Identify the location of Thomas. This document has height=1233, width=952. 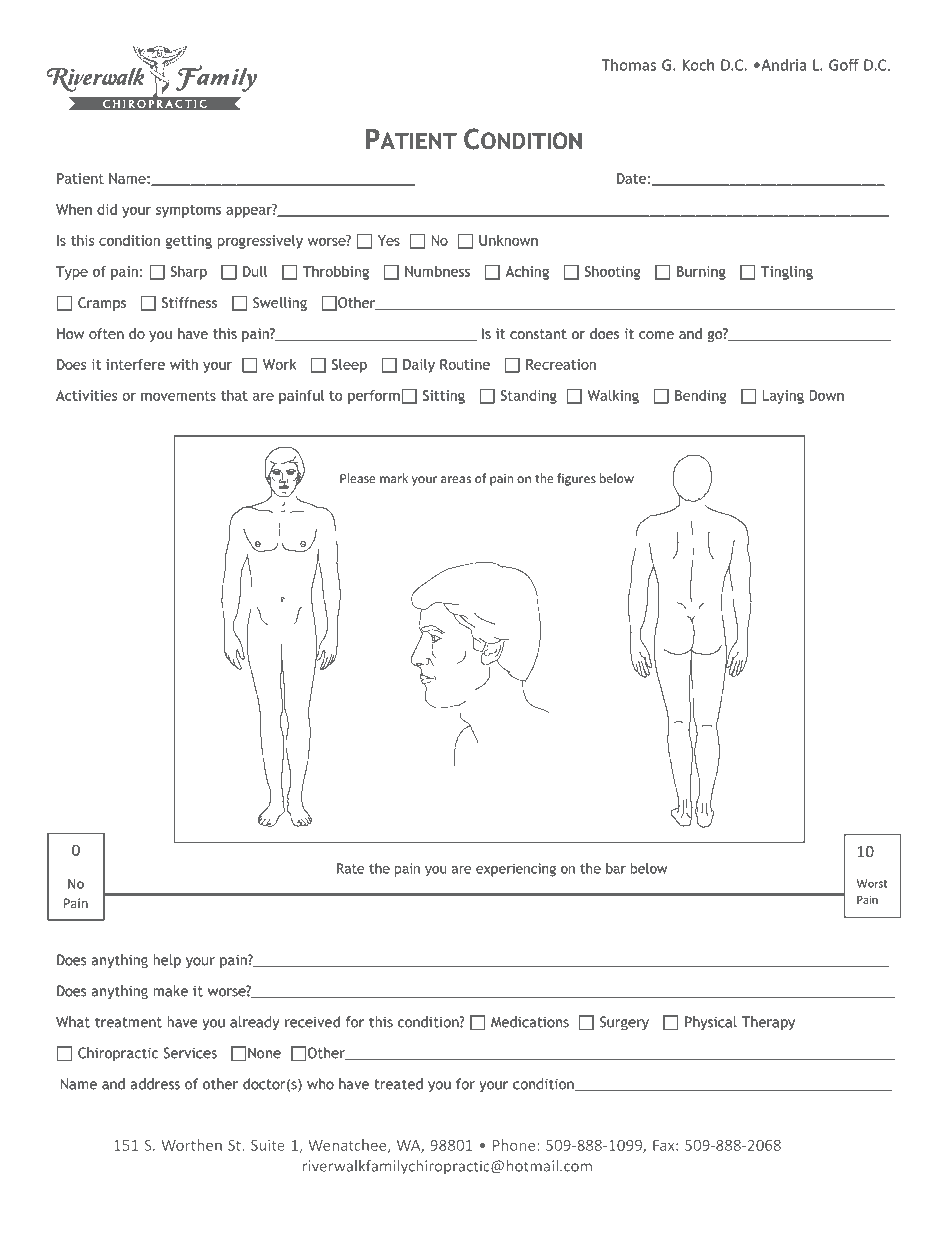
(628, 65).
